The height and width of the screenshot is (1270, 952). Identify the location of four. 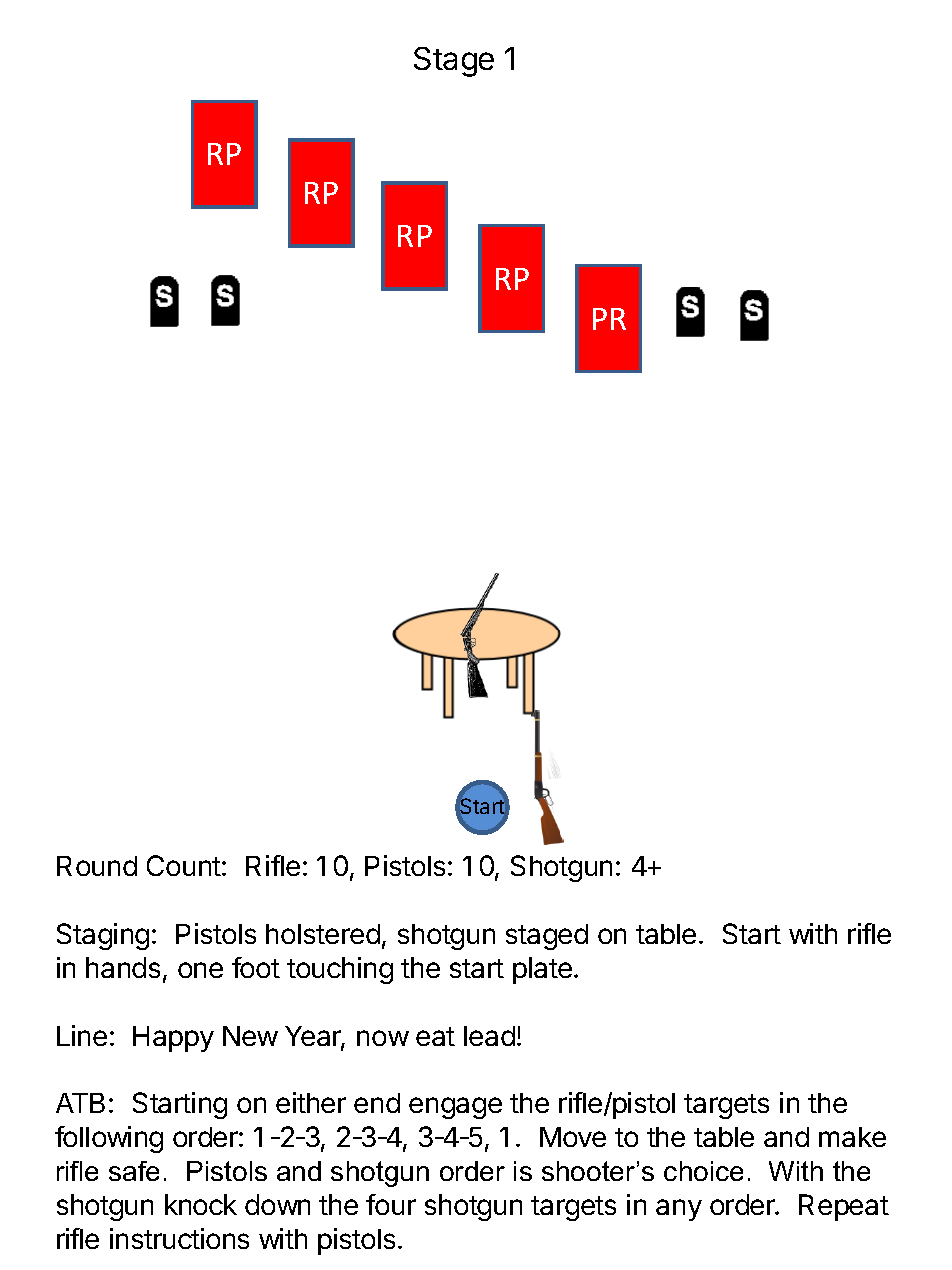
(391, 1204).
